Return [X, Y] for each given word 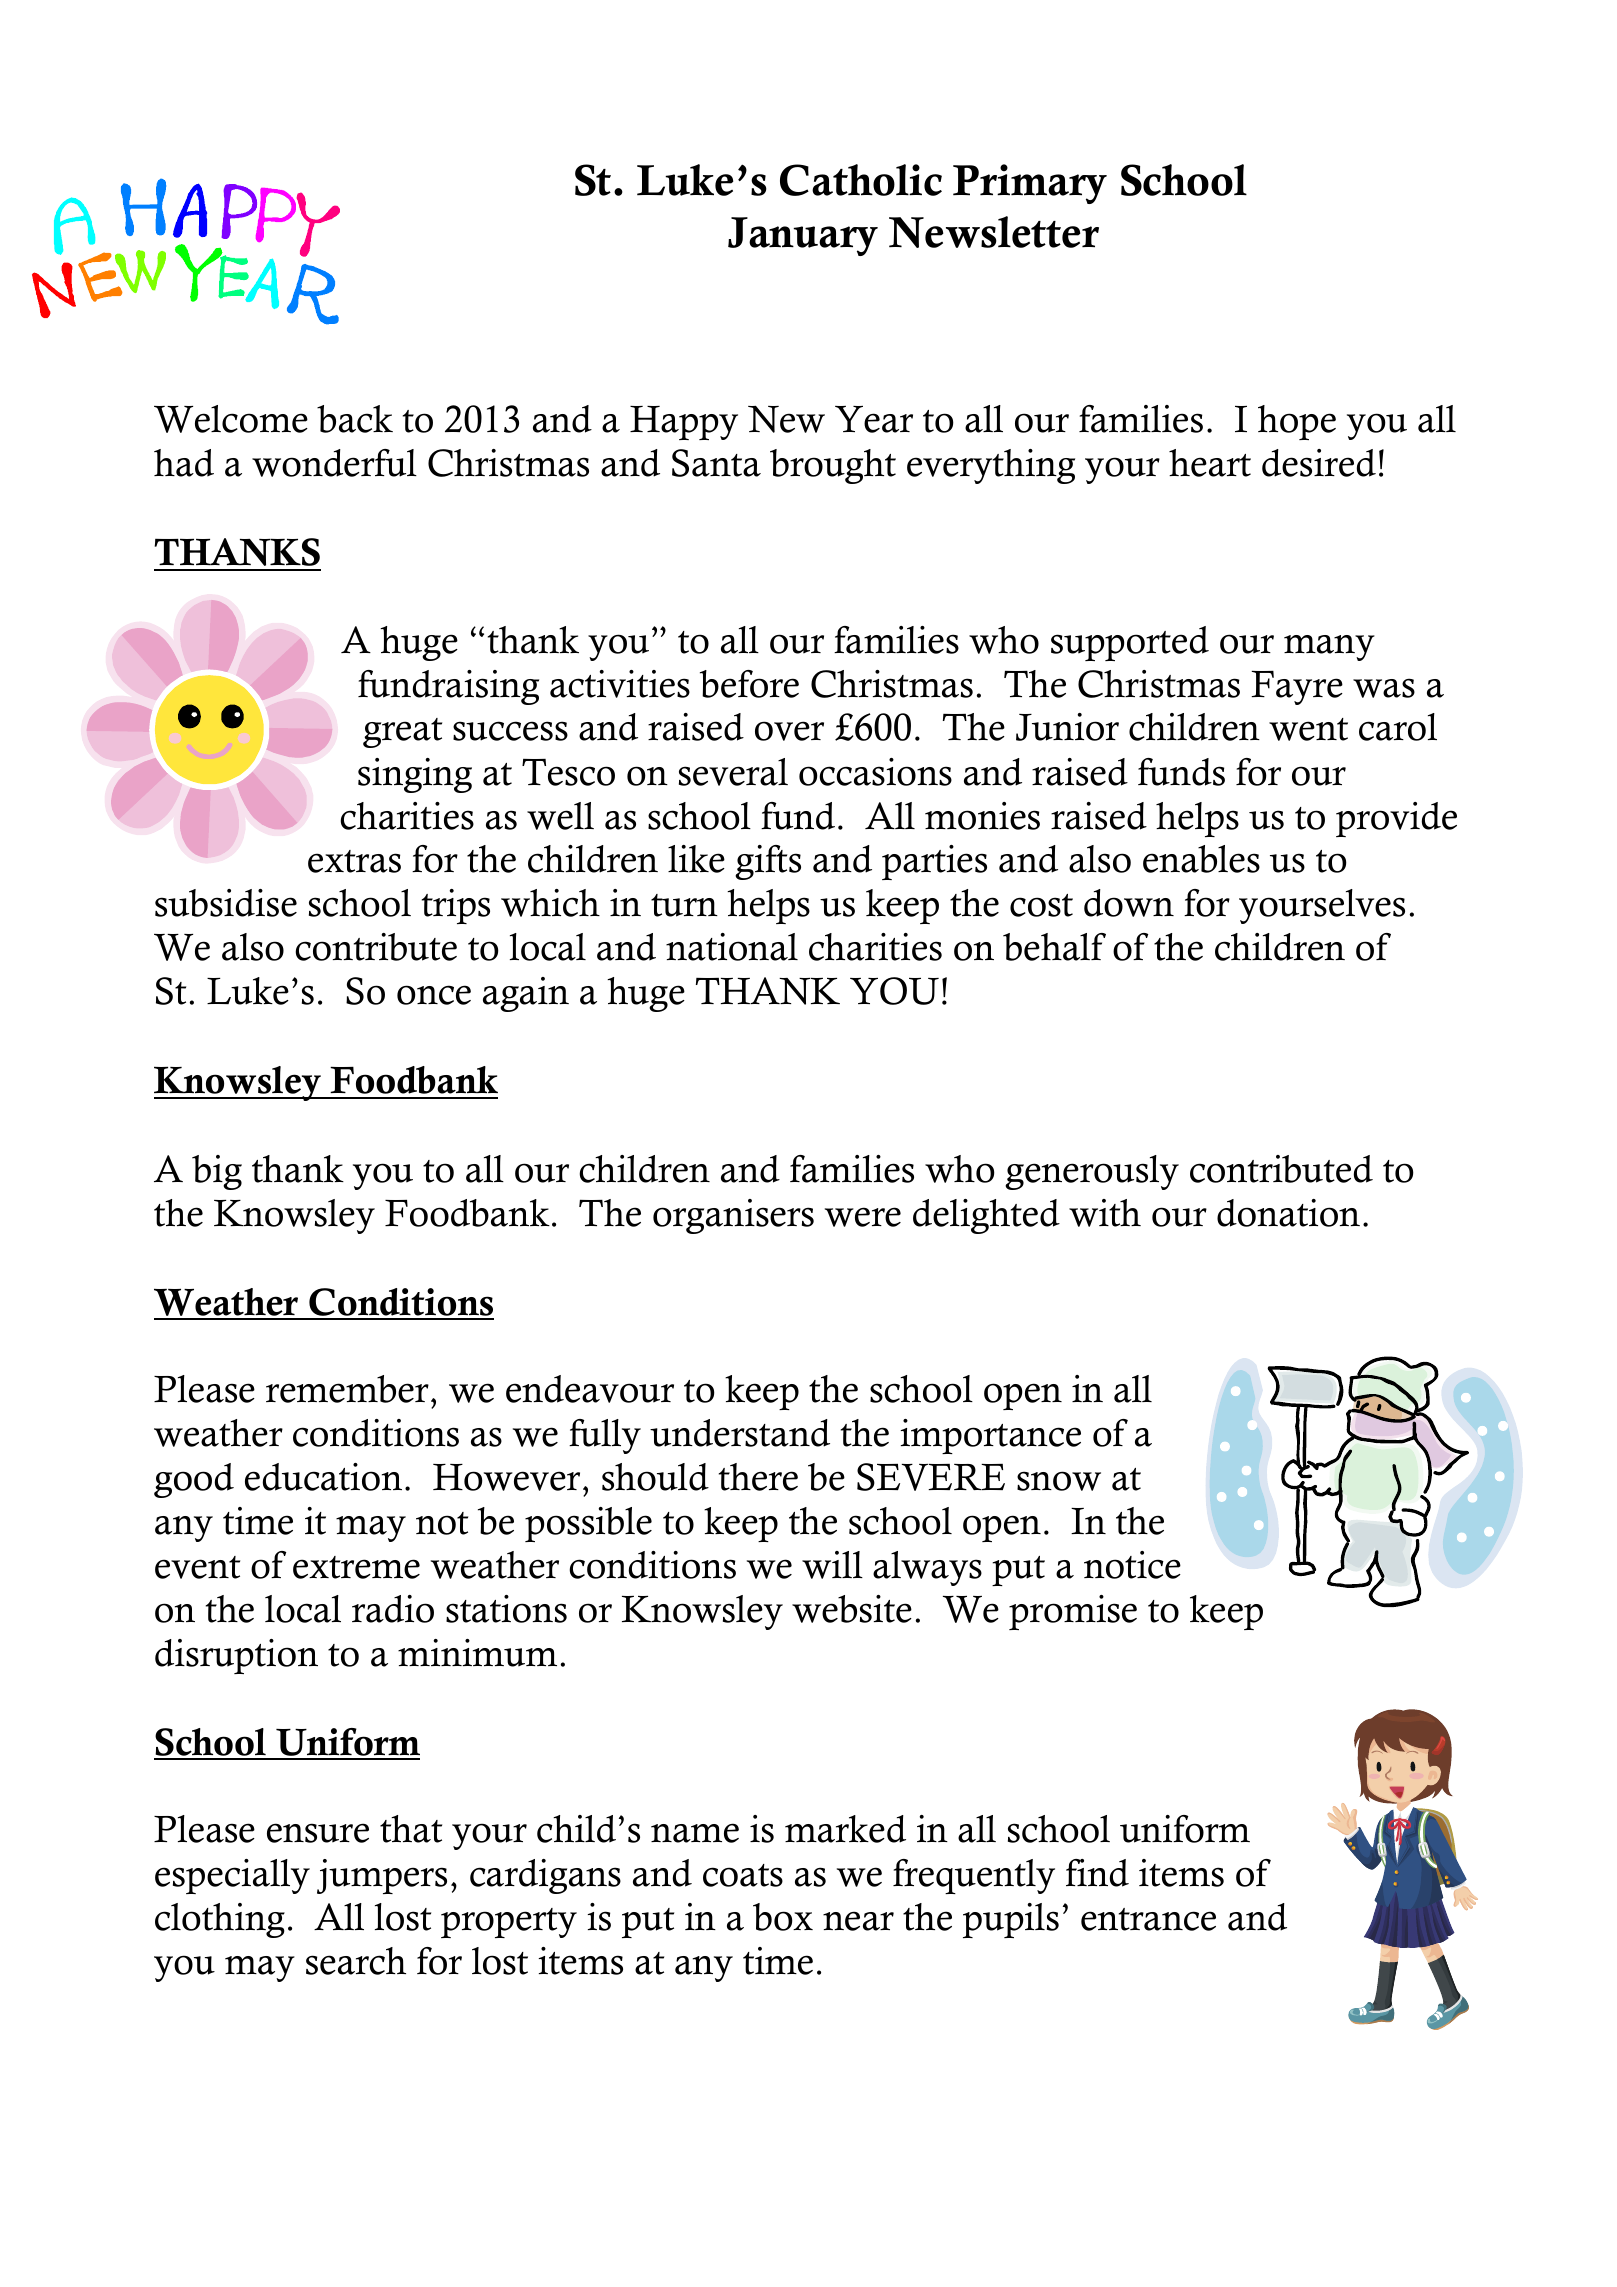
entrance [1148, 1919]
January [803, 236]
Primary [1030, 184]
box [783, 1917]
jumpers [382, 1876]
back [355, 419]
